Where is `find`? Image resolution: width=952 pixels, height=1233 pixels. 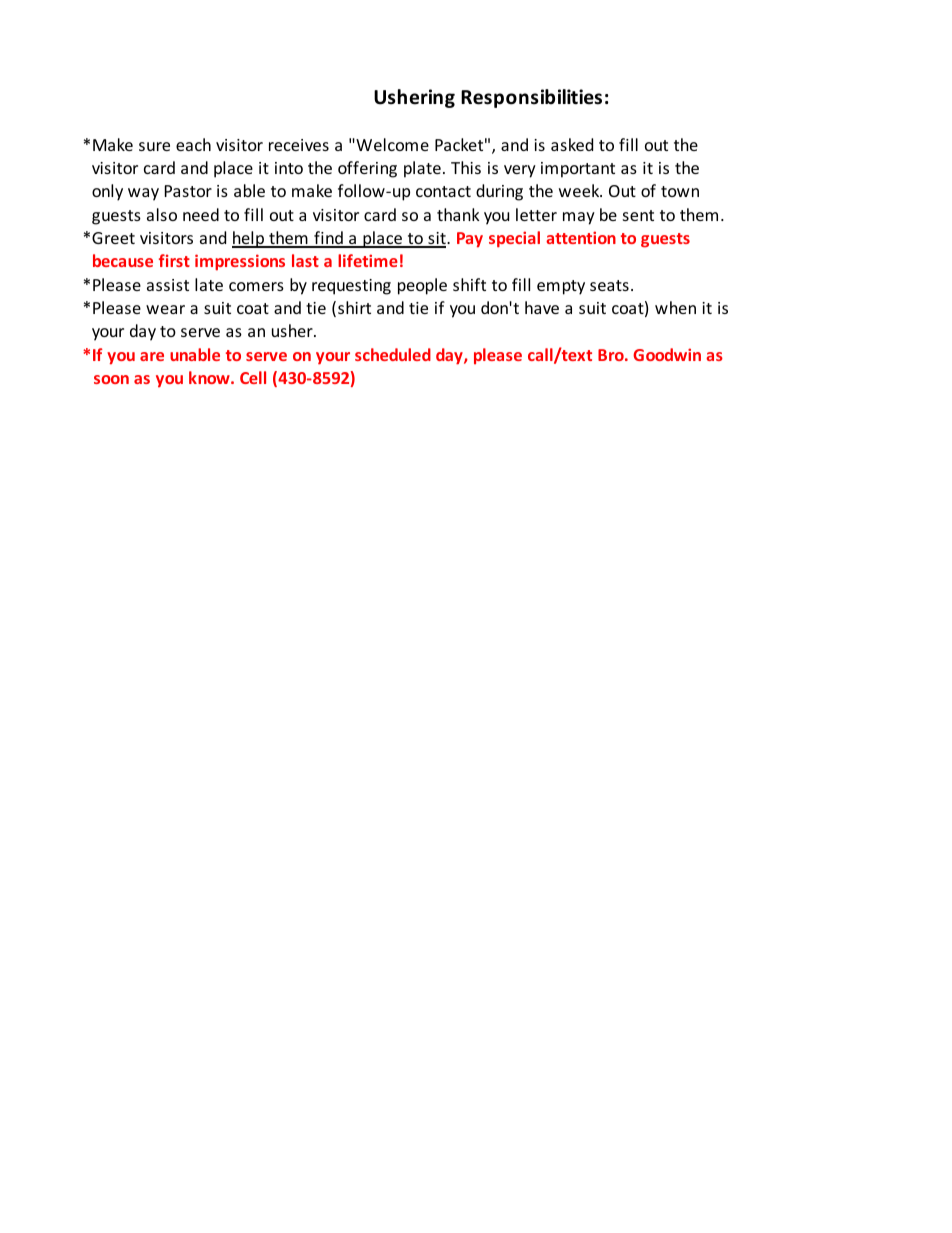 find is located at coordinates (328, 239).
